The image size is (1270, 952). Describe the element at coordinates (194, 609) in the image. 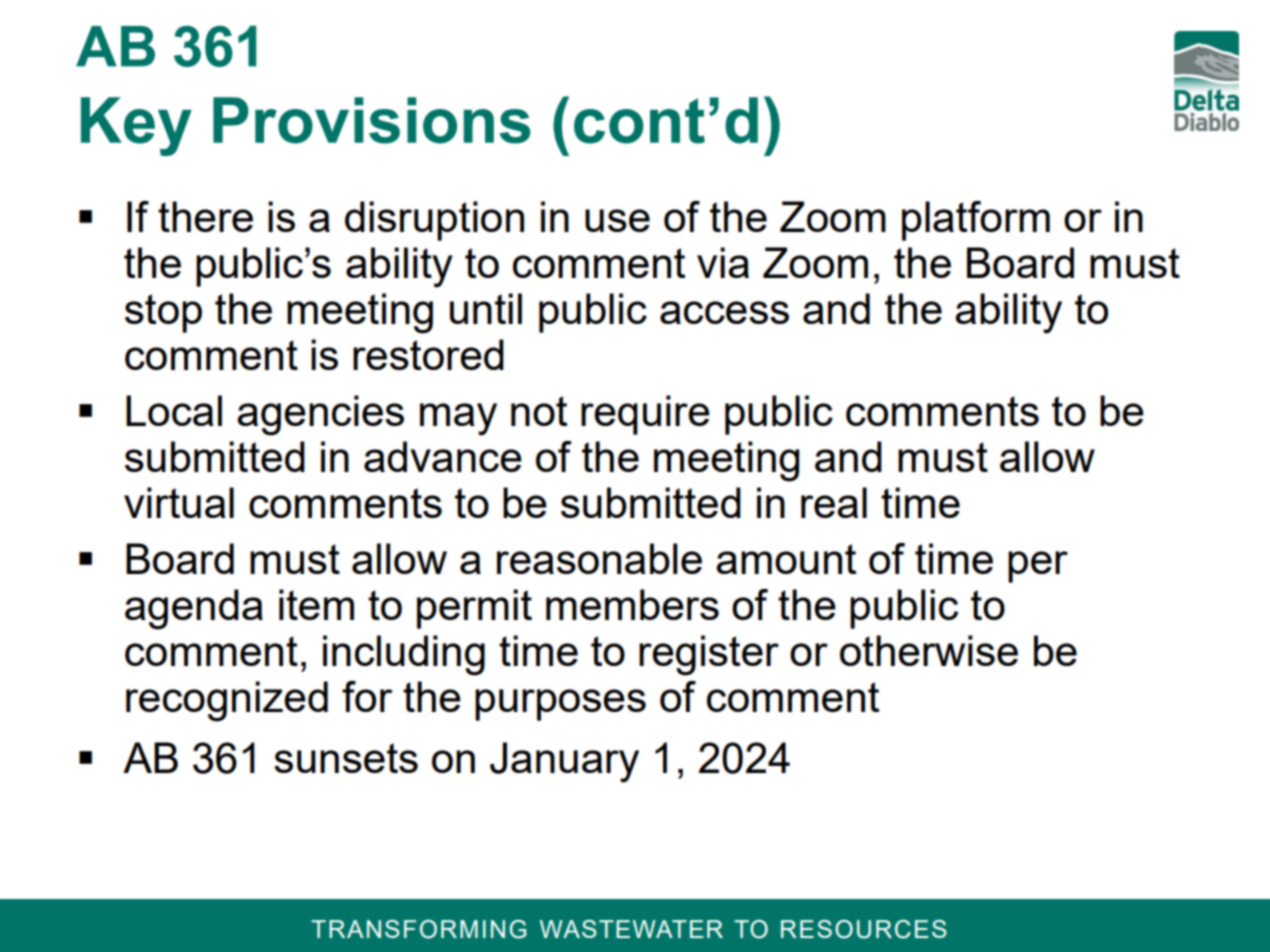

I see `agenda` at that location.
